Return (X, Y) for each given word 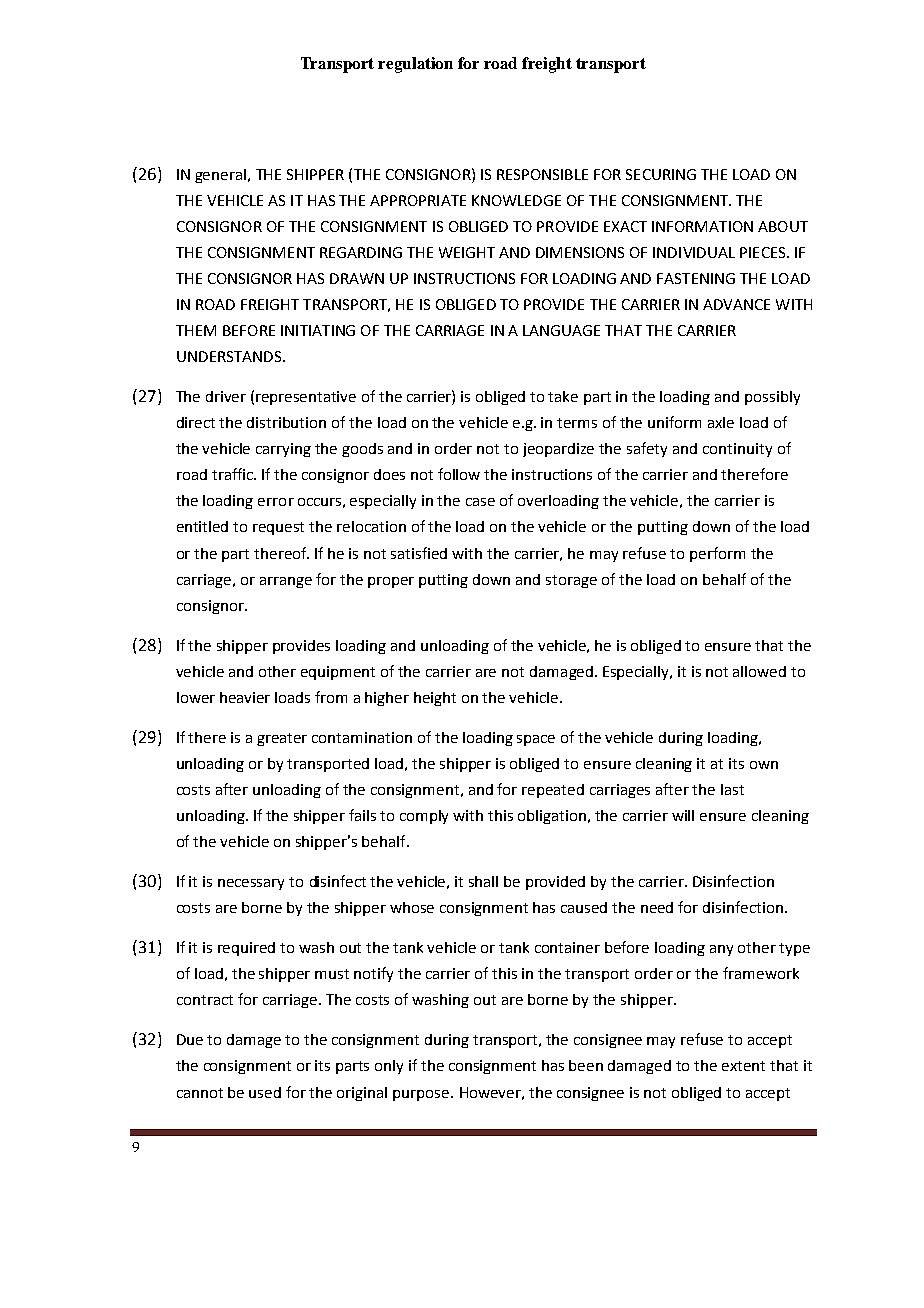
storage (571, 581)
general (222, 176)
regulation (415, 65)
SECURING (661, 174)
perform (717, 554)
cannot (200, 1093)
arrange (286, 582)
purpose (422, 1095)
